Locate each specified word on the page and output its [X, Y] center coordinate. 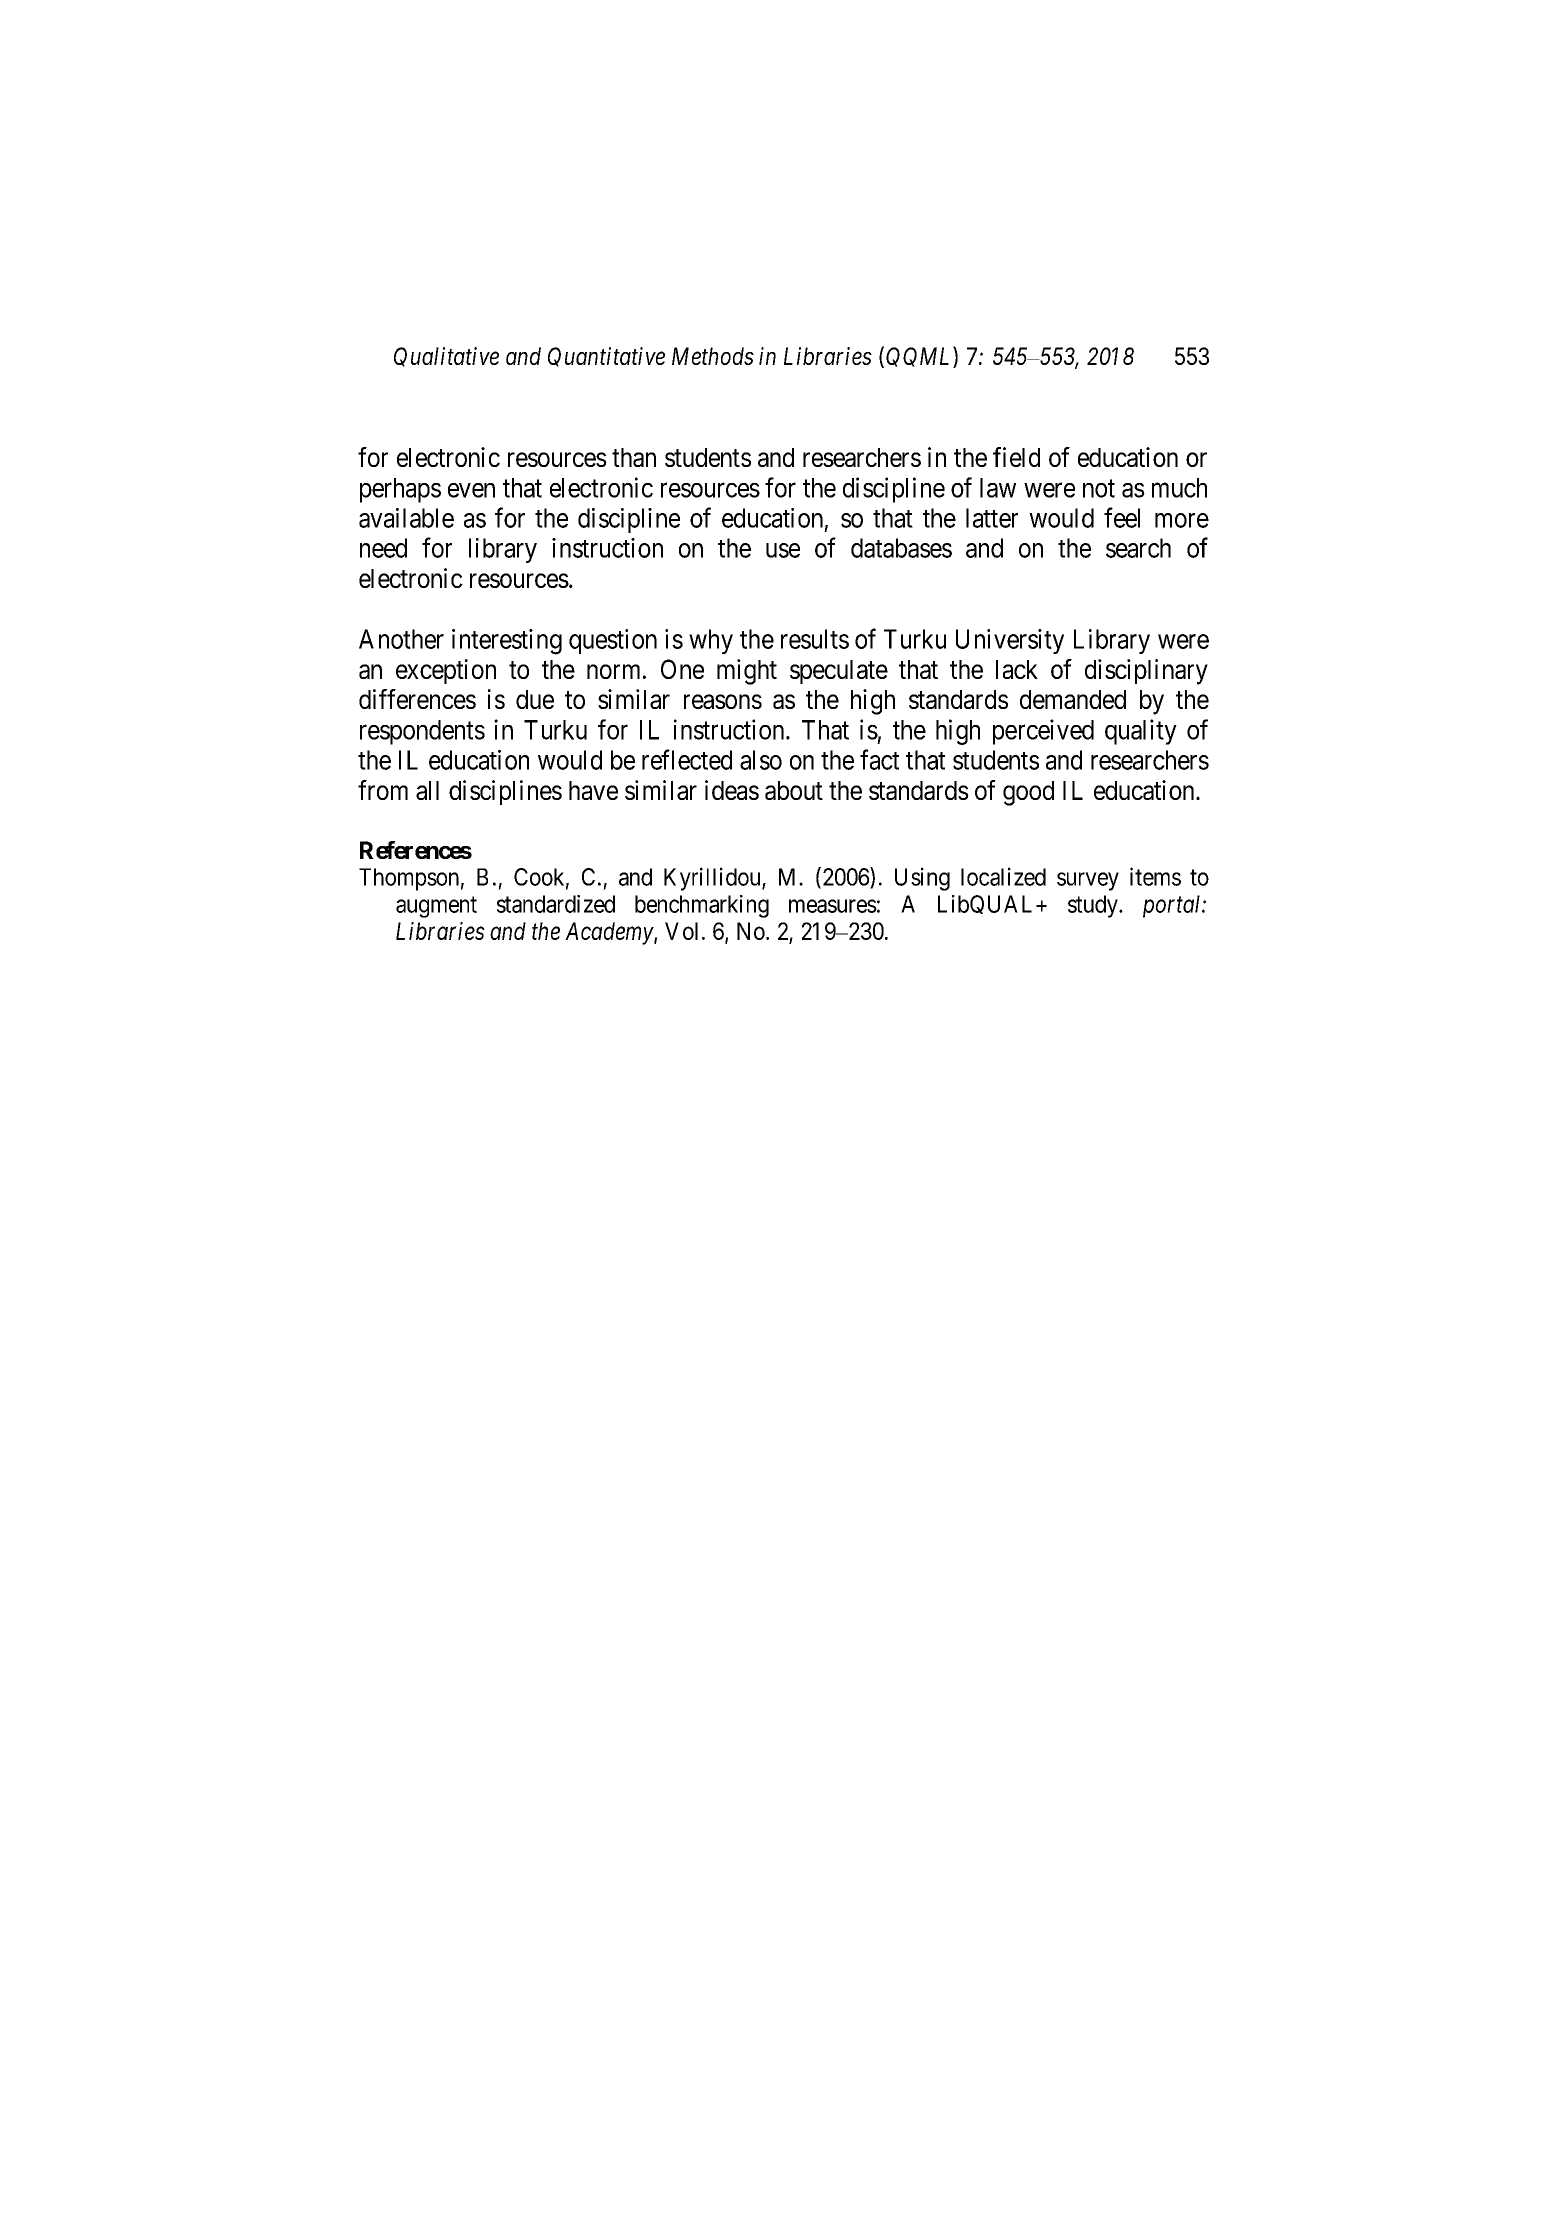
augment [436, 907]
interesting [507, 642]
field [1016, 457]
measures [833, 906]
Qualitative [446, 357]
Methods [713, 356]
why [711, 641]
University [1010, 641]
